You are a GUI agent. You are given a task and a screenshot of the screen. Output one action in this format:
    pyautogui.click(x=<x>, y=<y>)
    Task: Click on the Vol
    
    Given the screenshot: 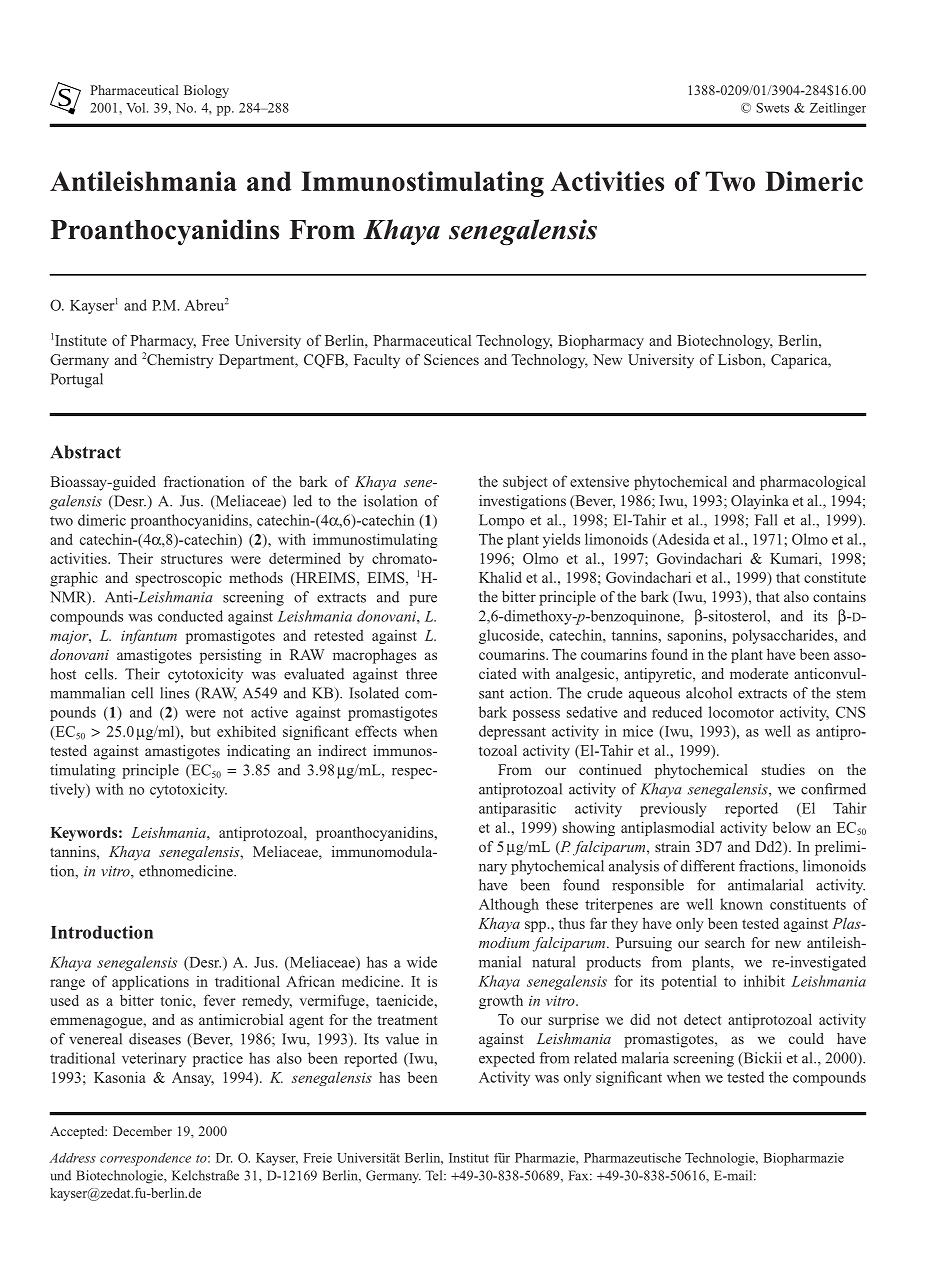 What is the action you would take?
    pyautogui.click(x=137, y=108)
